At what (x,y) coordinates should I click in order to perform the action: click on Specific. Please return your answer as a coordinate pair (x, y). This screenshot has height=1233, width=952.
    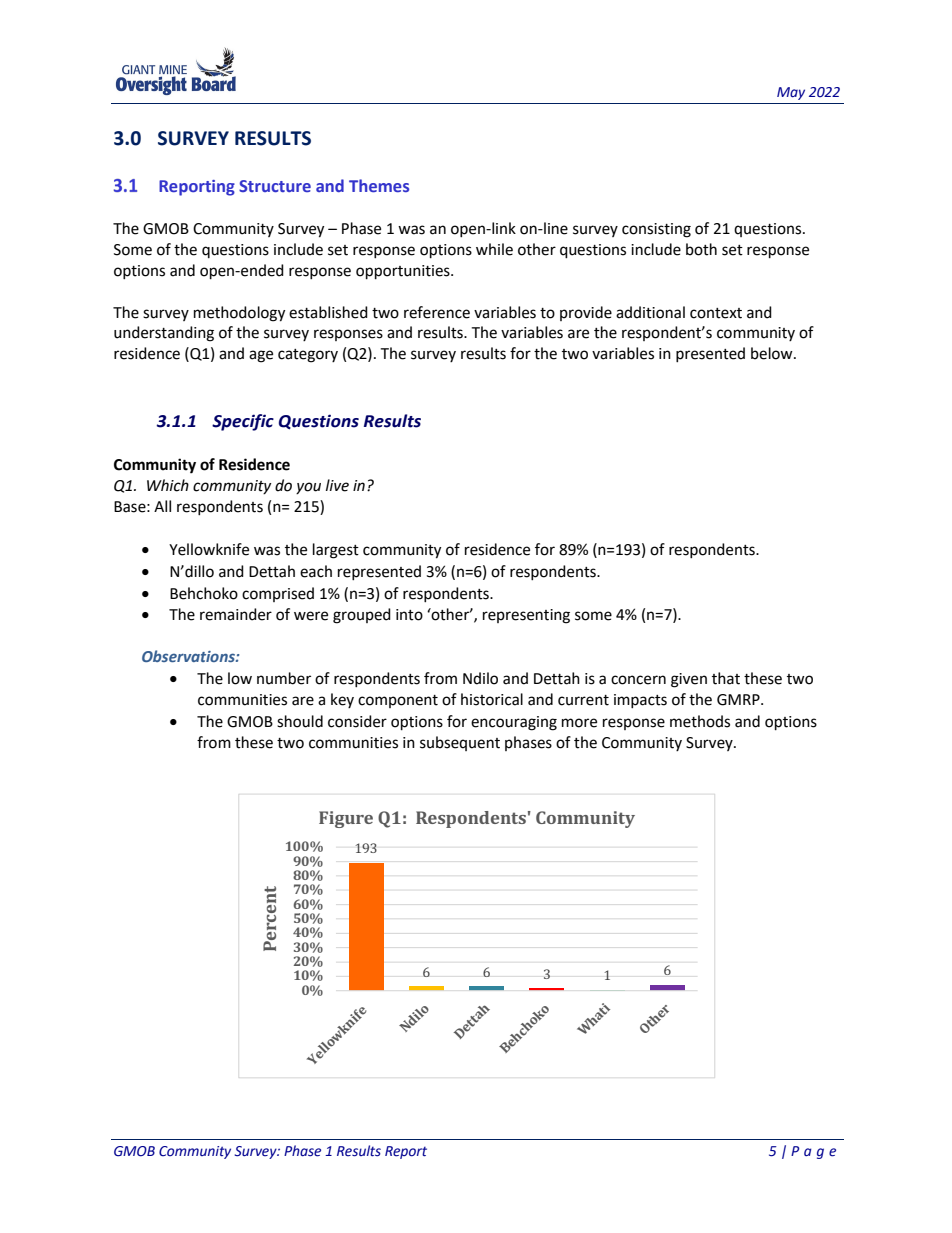
    Looking at the image, I should click on (243, 422).
